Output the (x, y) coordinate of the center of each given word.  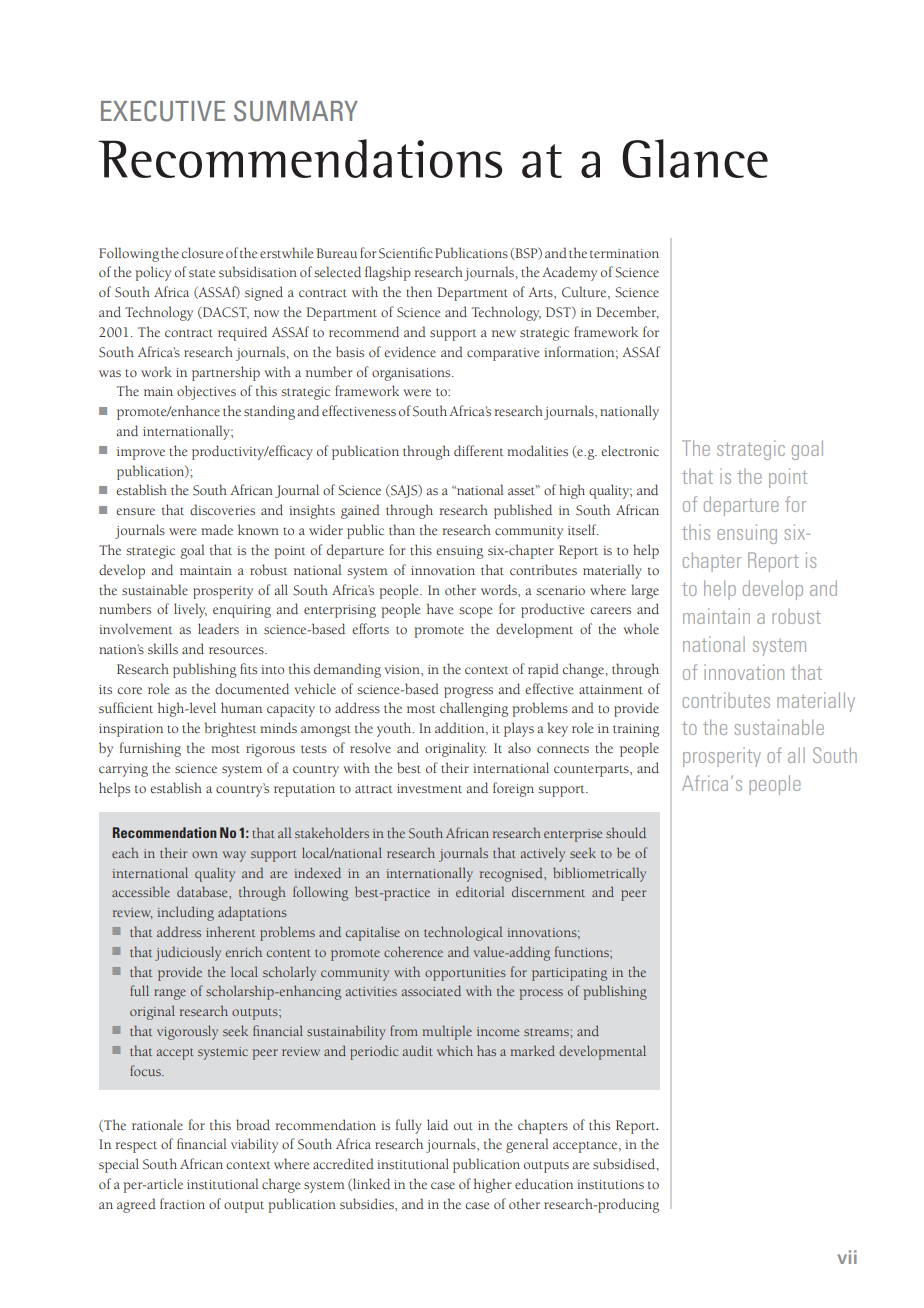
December (627, 312)
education (544, 1183)
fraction (182, 1203)
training (636, 730)
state (202, 273)
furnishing (150, 749)
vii (847, 1257)
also (519, 747)
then (419, 291)
